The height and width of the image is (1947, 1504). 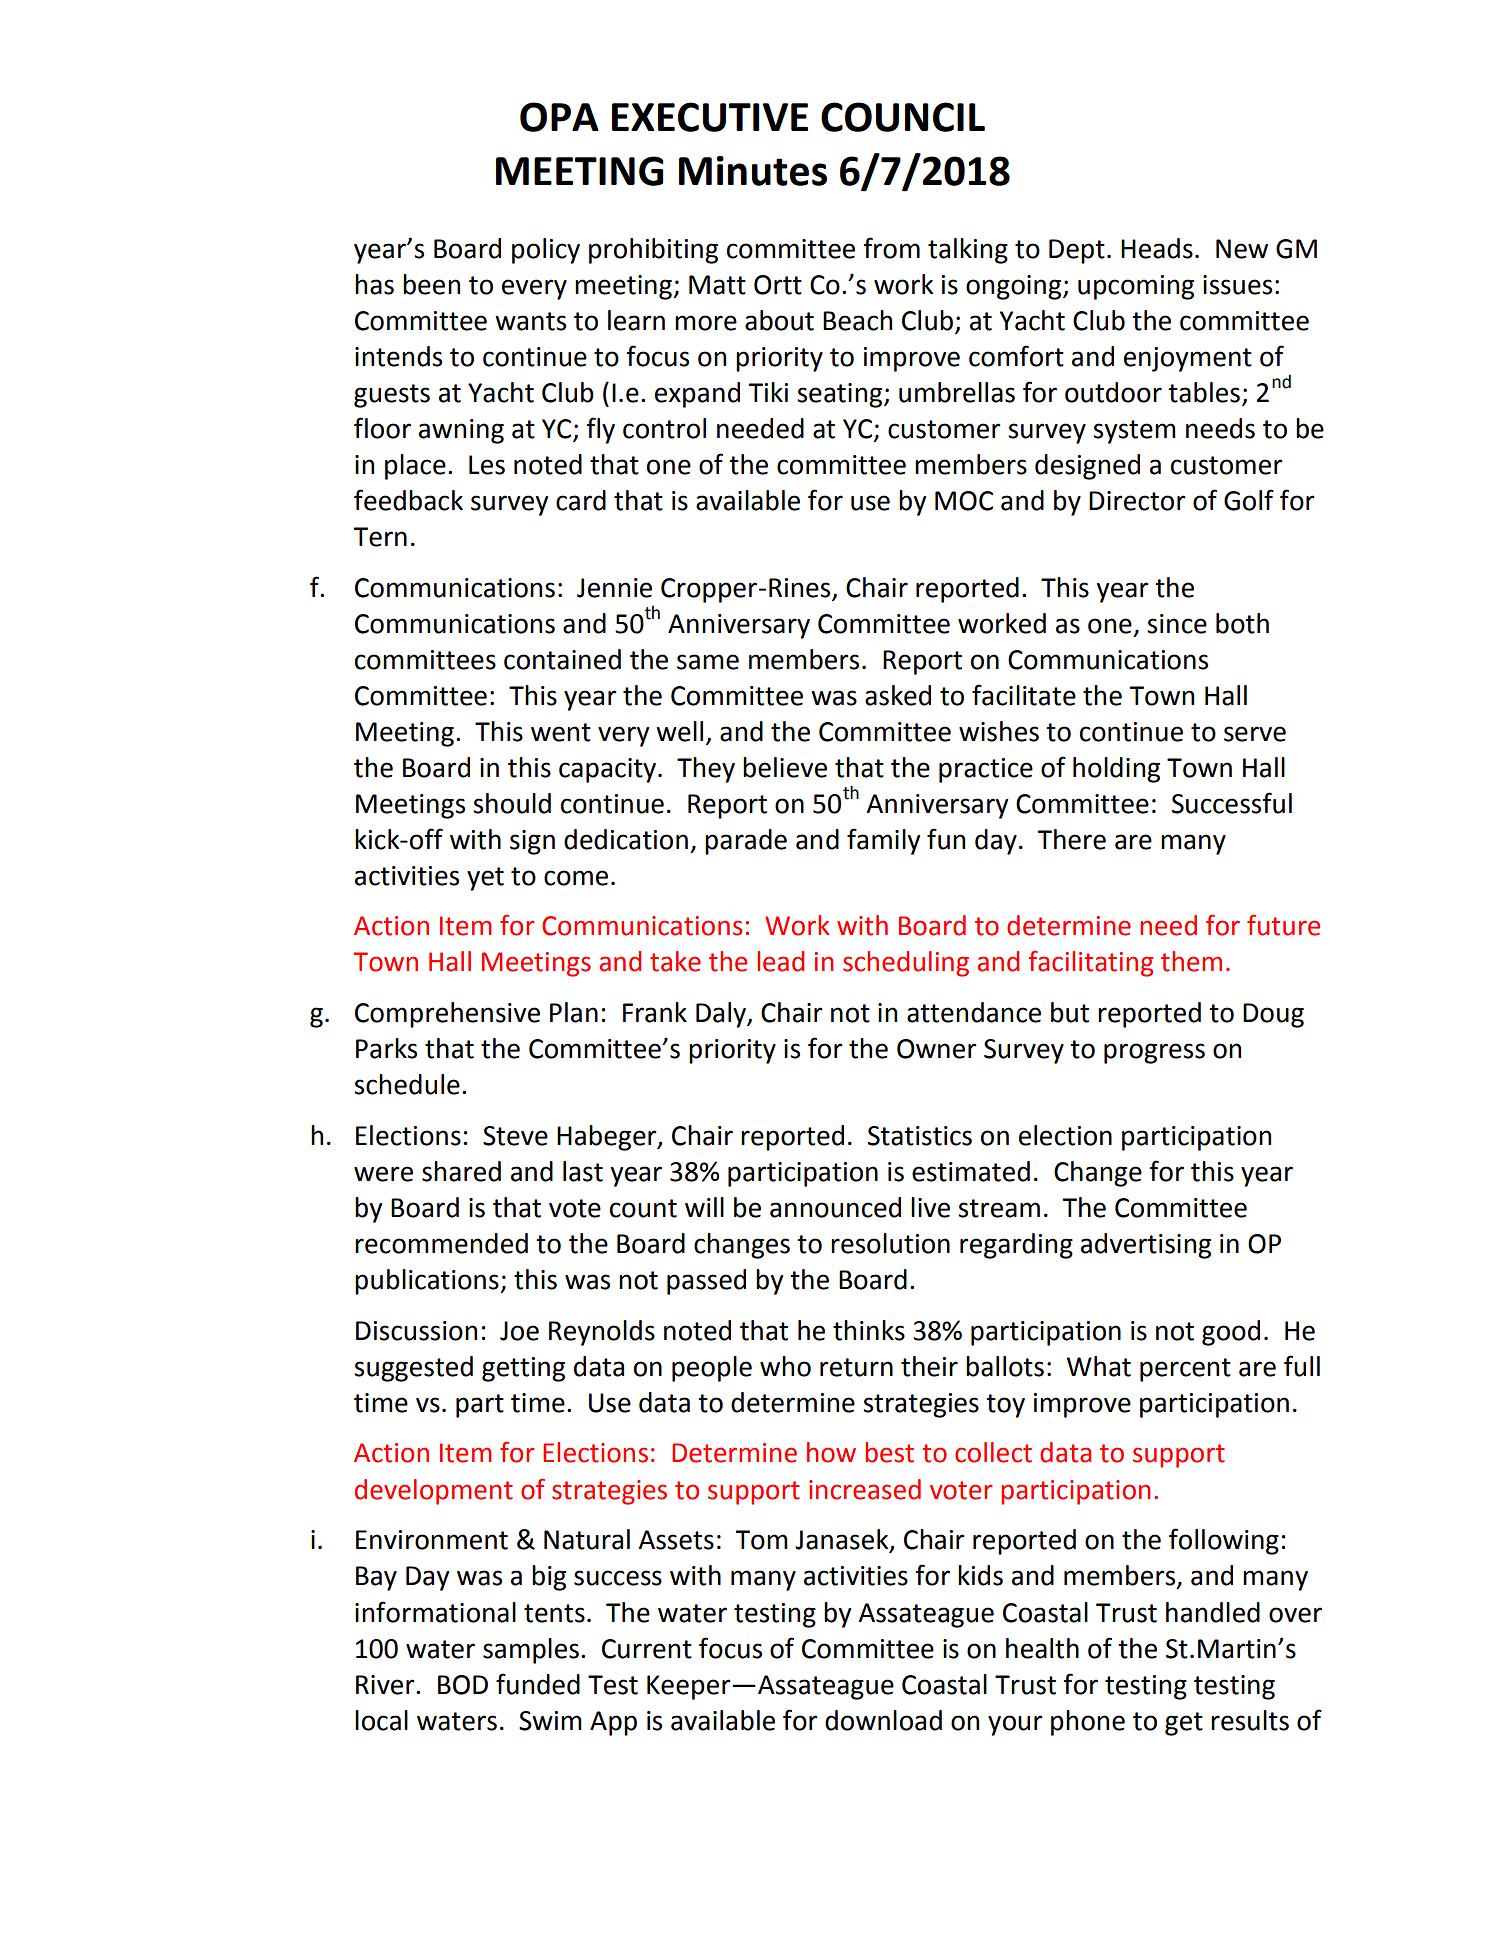 What do you see at coordinates (559, 117) in the image?
I see `OPA` at bounding box center [559, 117].
